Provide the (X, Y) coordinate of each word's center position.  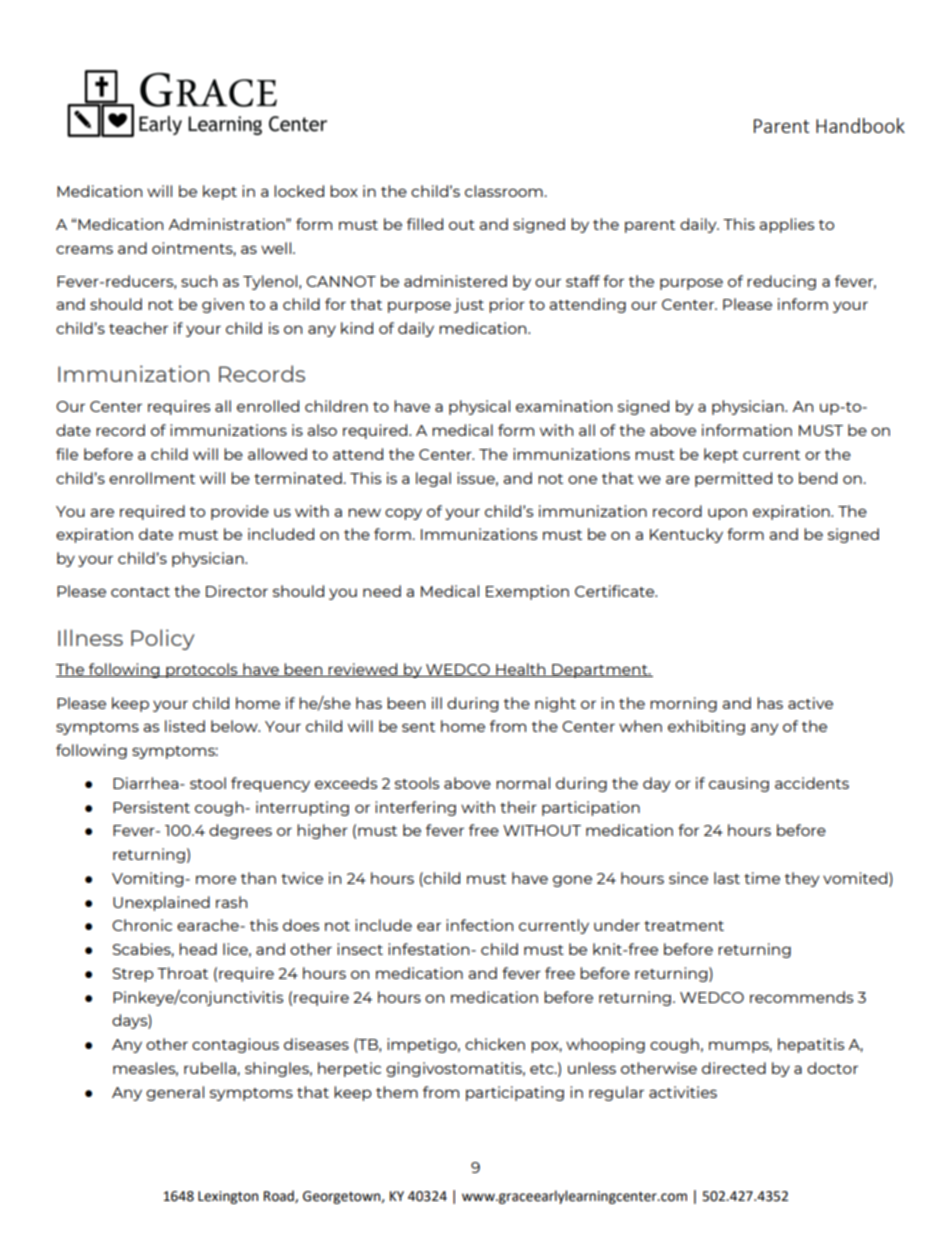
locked (299, 191)
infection (479, 925)
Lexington (228, 1197)
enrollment (152, 478)
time (762, 878)
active (810, 703)
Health (521, 670)
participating (515, 1093)
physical (479, 407)
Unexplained (161, 903)
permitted (733, 479)
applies (786, 225)
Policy (162, 639)
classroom (504, 191)
